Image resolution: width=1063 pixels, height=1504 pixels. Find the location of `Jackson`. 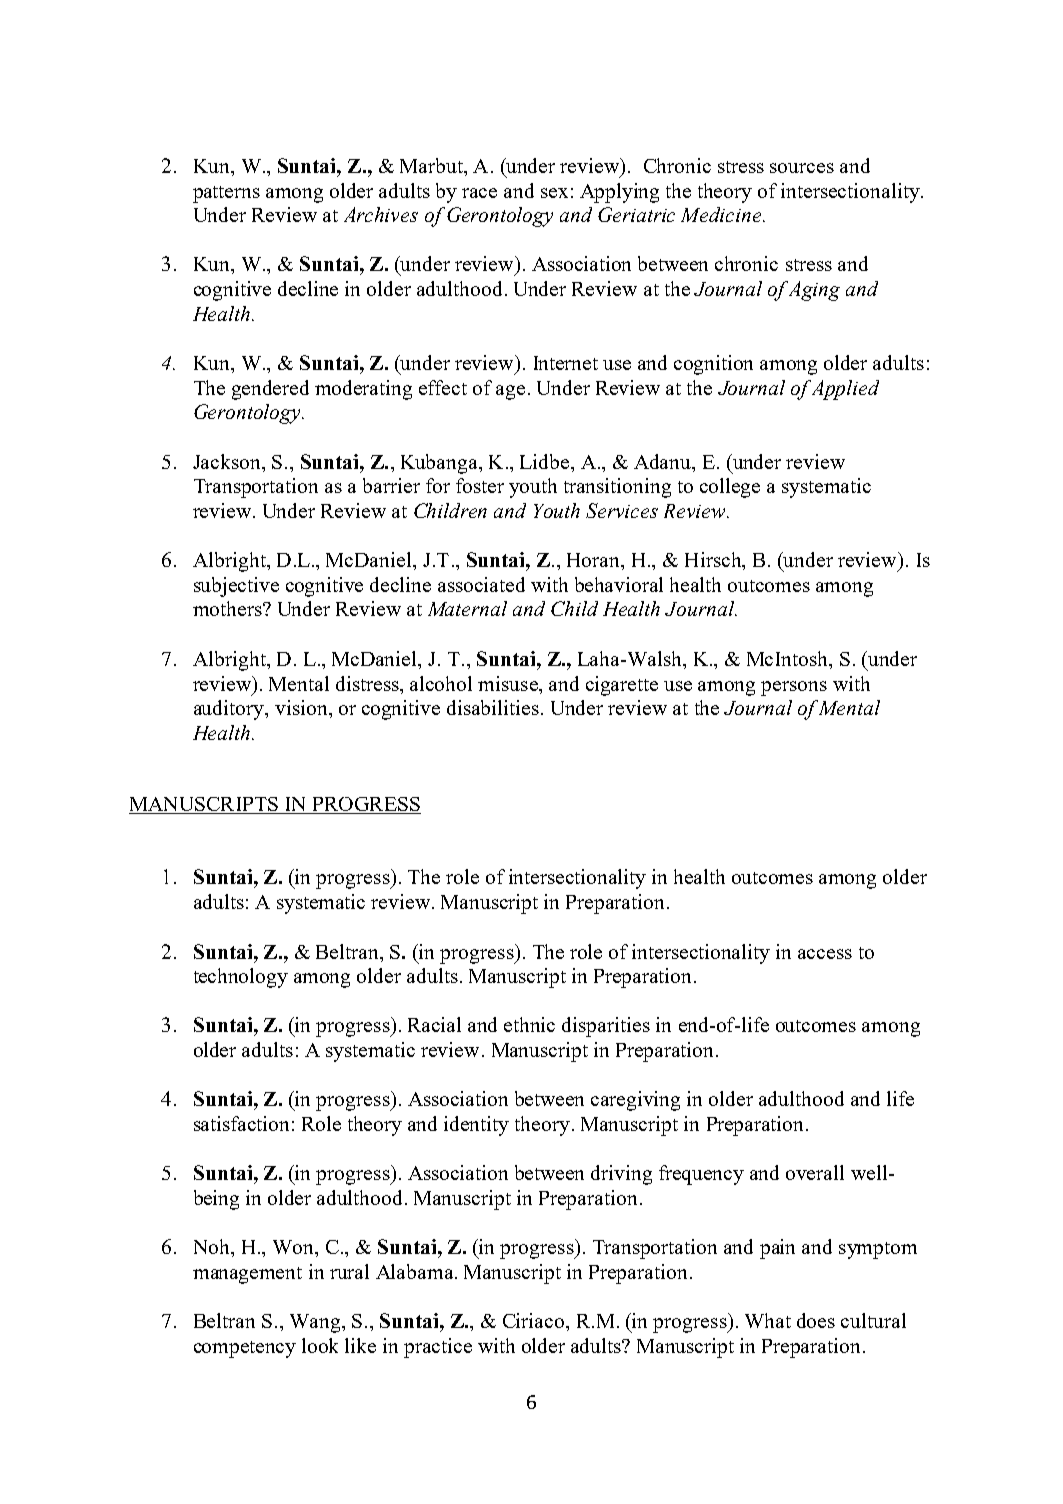

Jackson is located at coordinates (228, 461).
